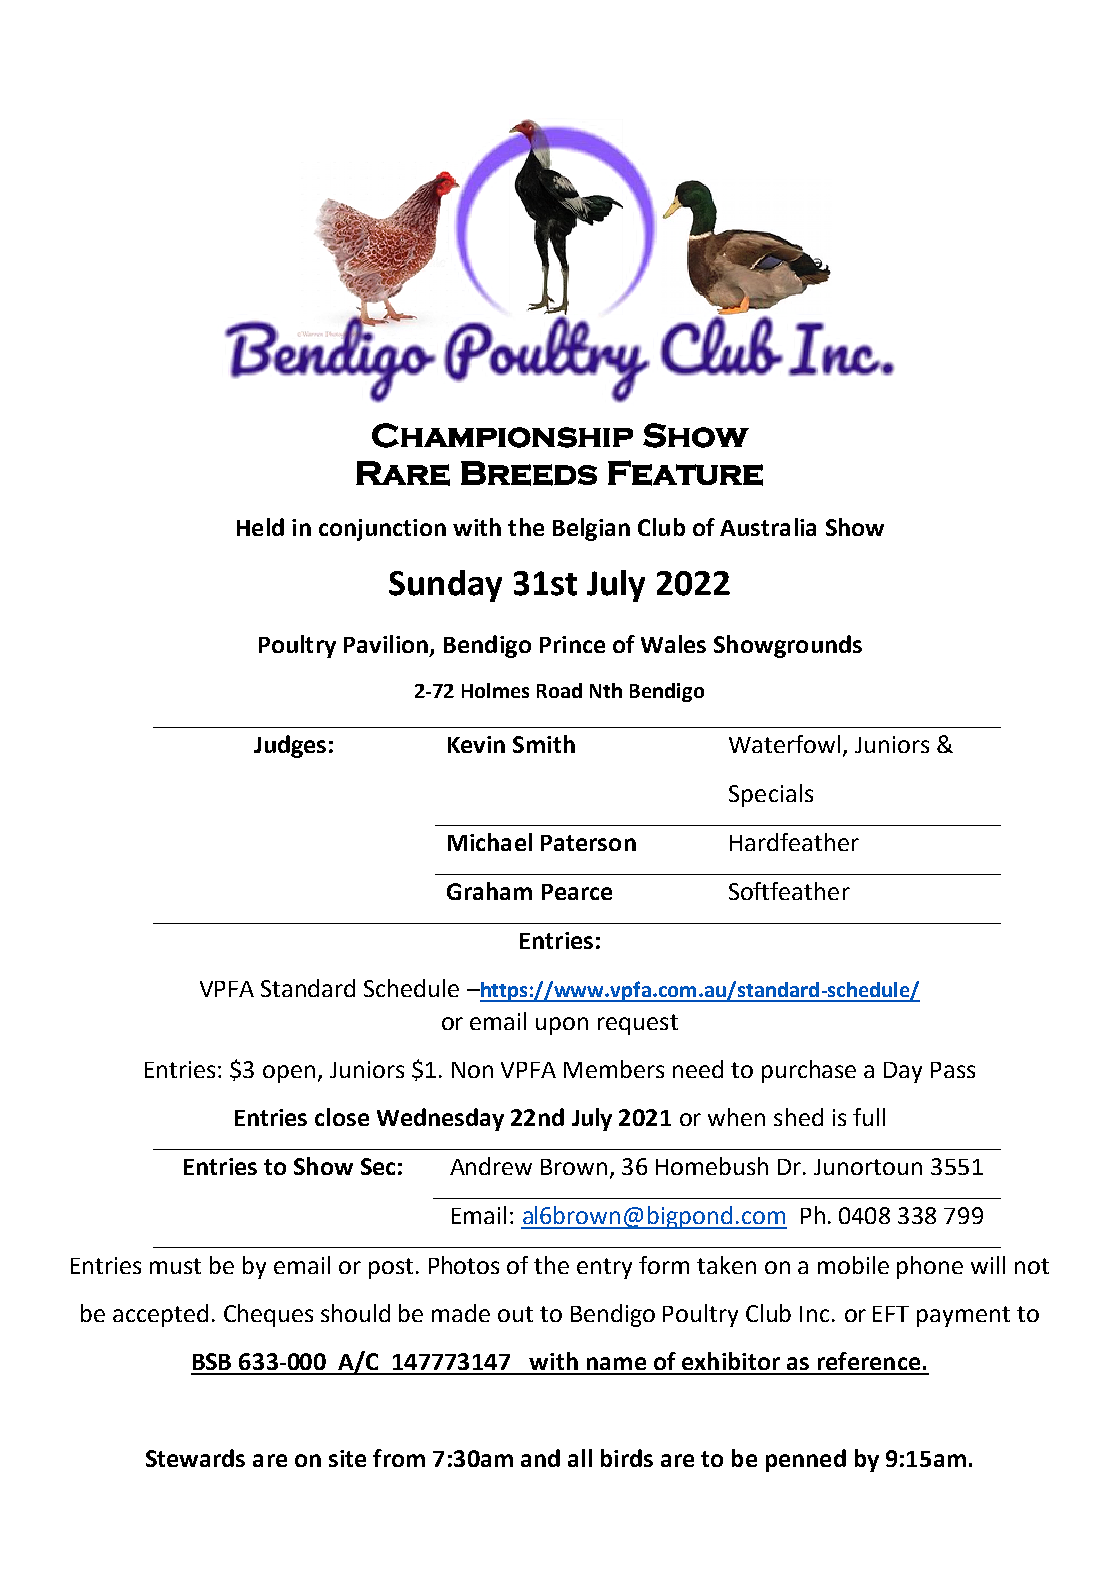  What do you see at coordinates (289, 1074) in the screenshot?
I see `open` at bounding box center [289, 1074].
